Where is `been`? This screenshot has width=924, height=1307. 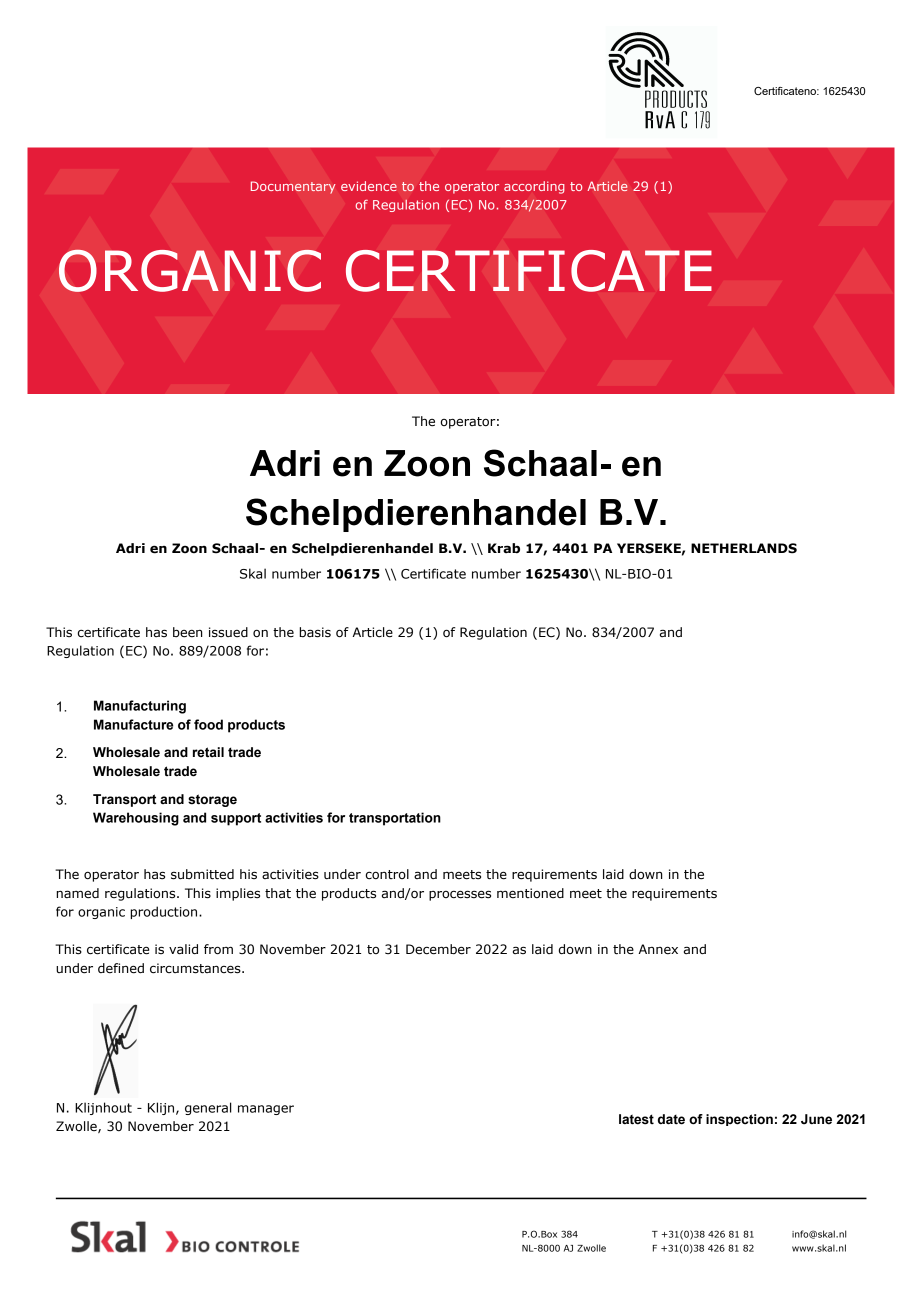 been is located at coordinates (187, 632).
